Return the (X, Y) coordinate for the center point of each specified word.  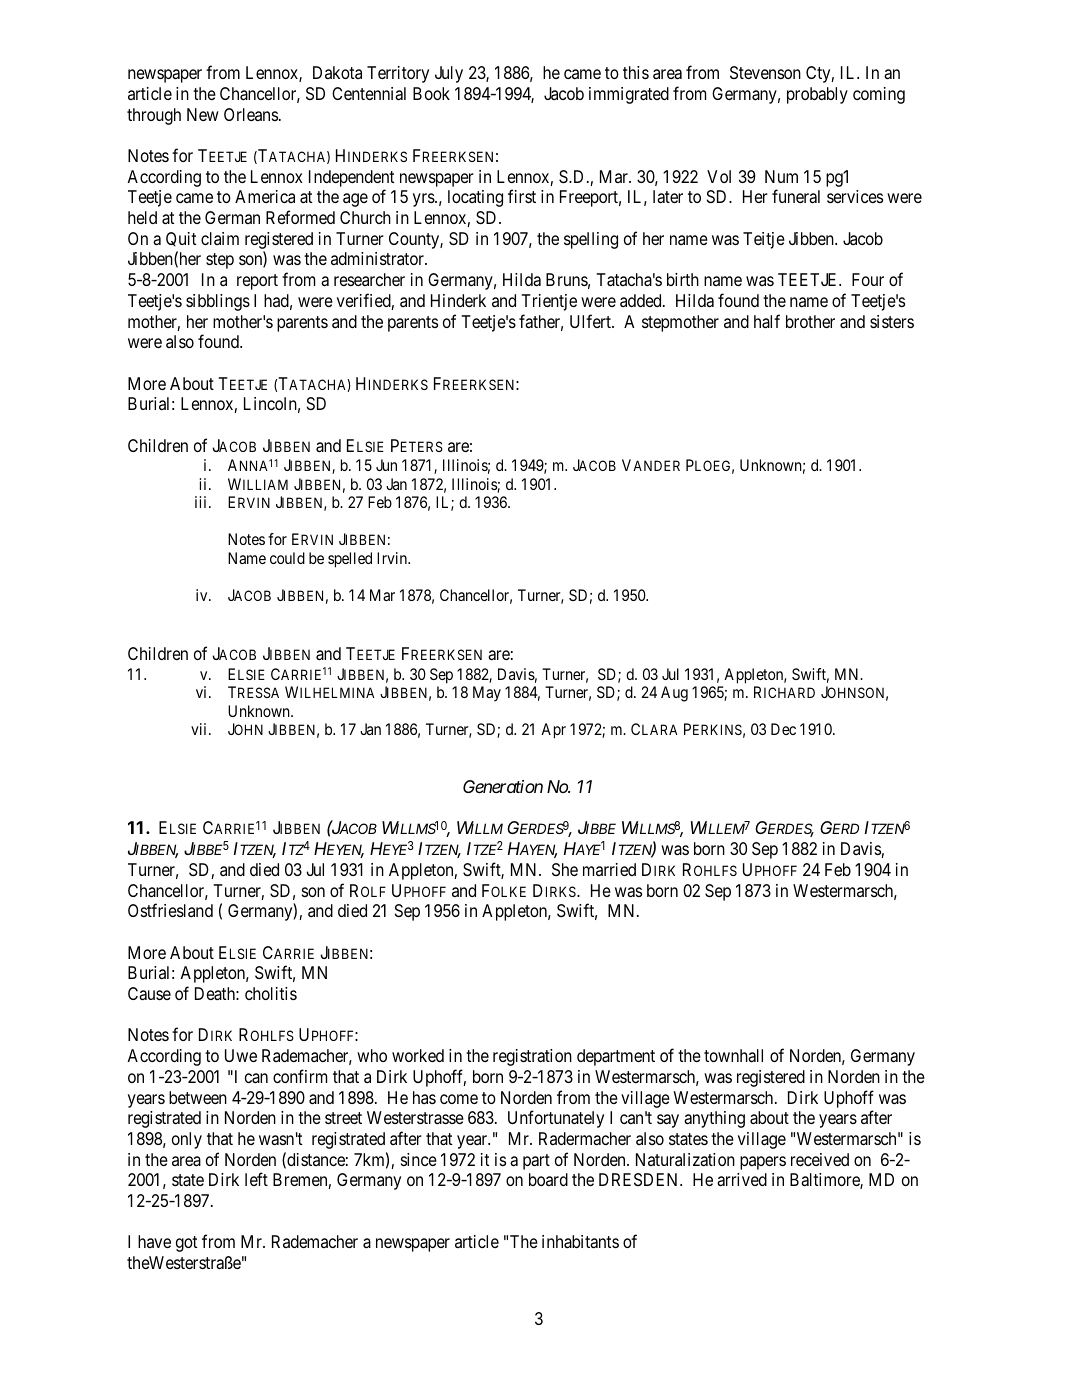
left (256, 1179)
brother (810, 321)
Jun (386, 465)
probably (817, 95)
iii (202, 502)
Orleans (251, 114)
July (449, 74)
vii (200, 729)
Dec (783, 729)
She (565, 869)
